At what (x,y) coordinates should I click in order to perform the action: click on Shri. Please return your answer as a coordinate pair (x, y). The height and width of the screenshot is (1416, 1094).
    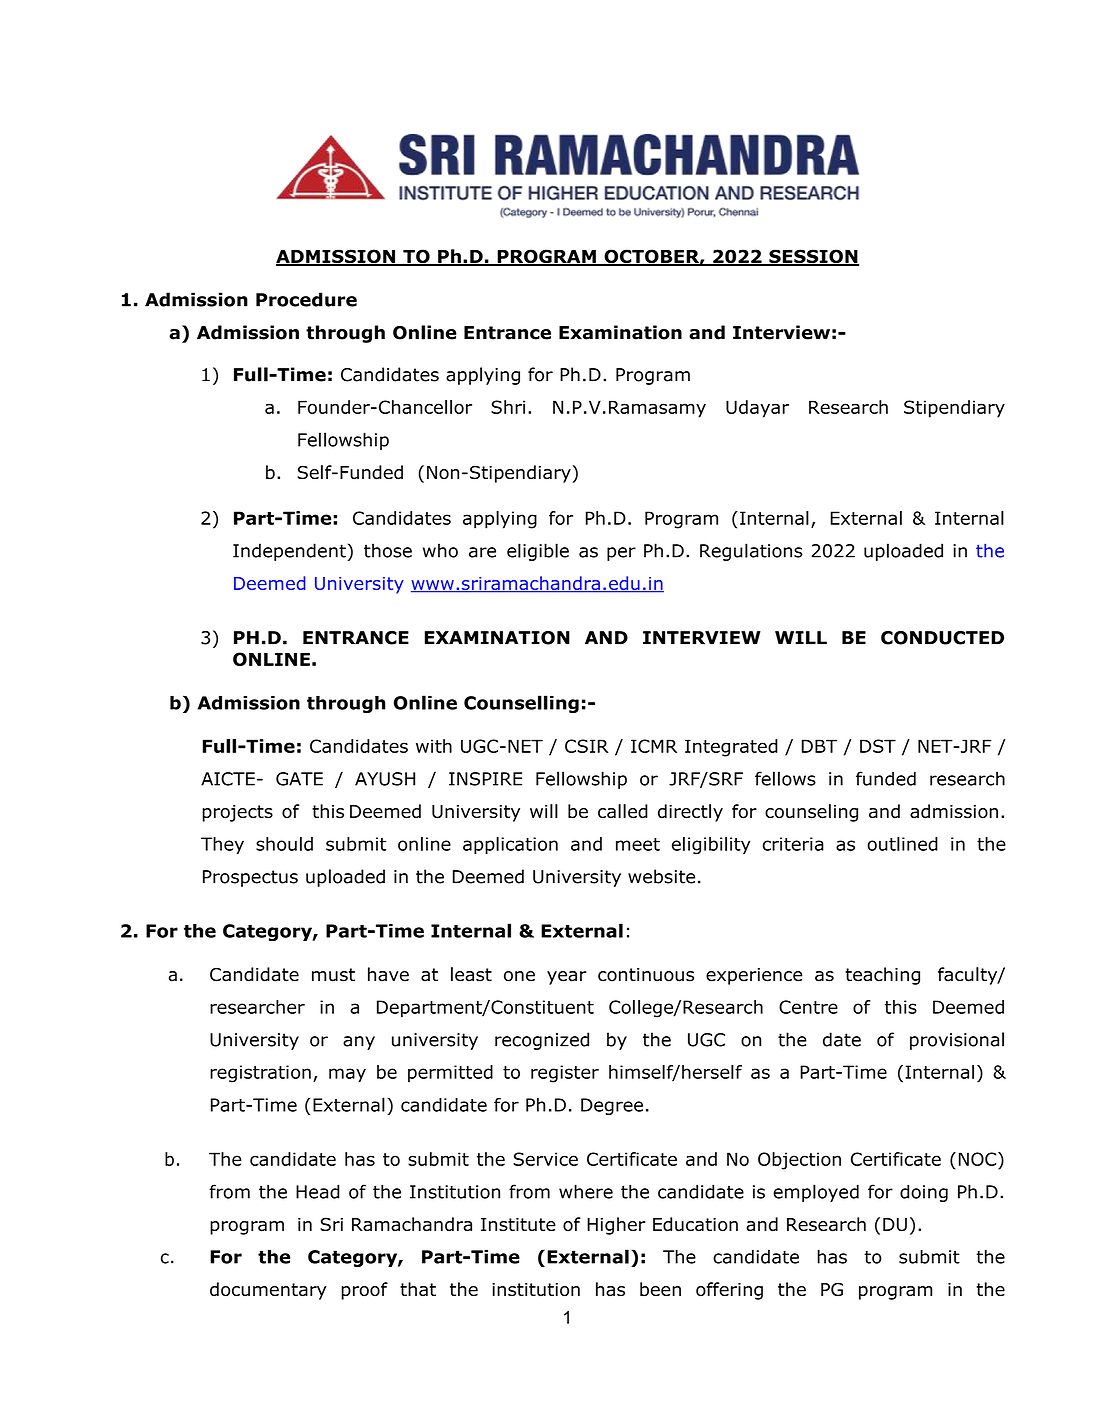
    Looking at the image, I should click on (508, 407).
